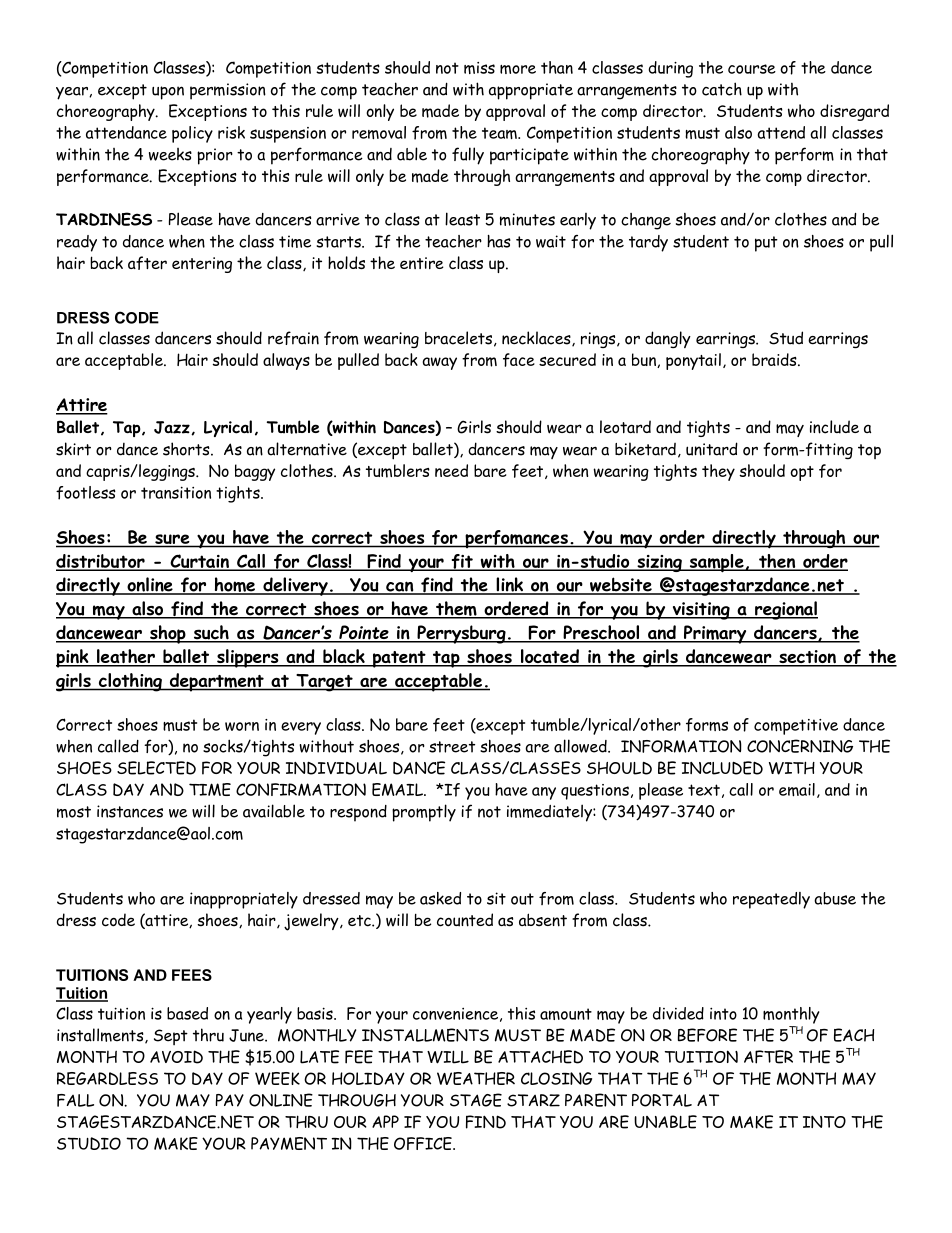 The height and width of the screenshot is (1233, 952). I want to click on team, so click(500, 133).
